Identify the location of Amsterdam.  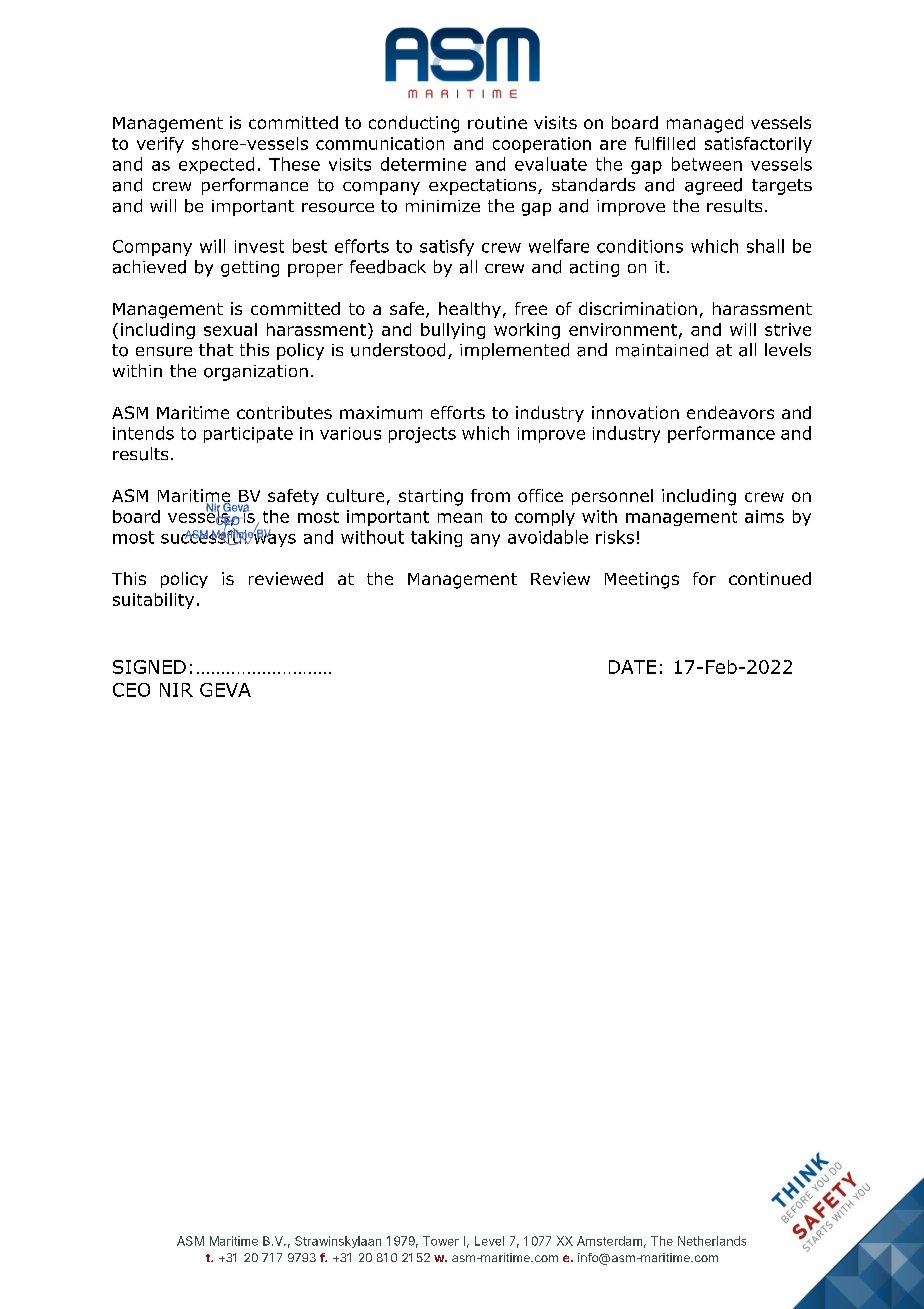
(609, 1241).
